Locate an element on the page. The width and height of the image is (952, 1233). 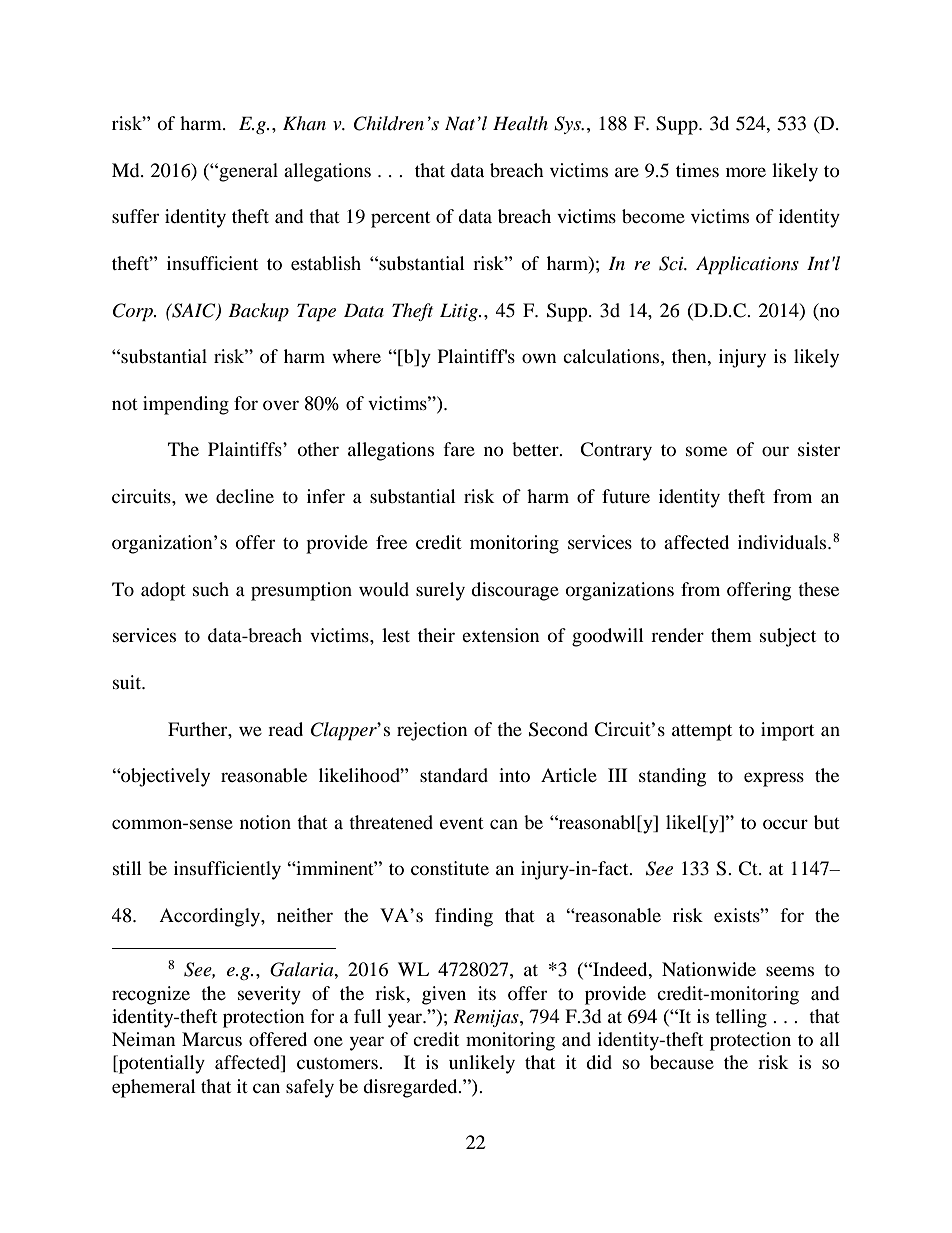
Marcus is located at coordinates (212, 1039).
